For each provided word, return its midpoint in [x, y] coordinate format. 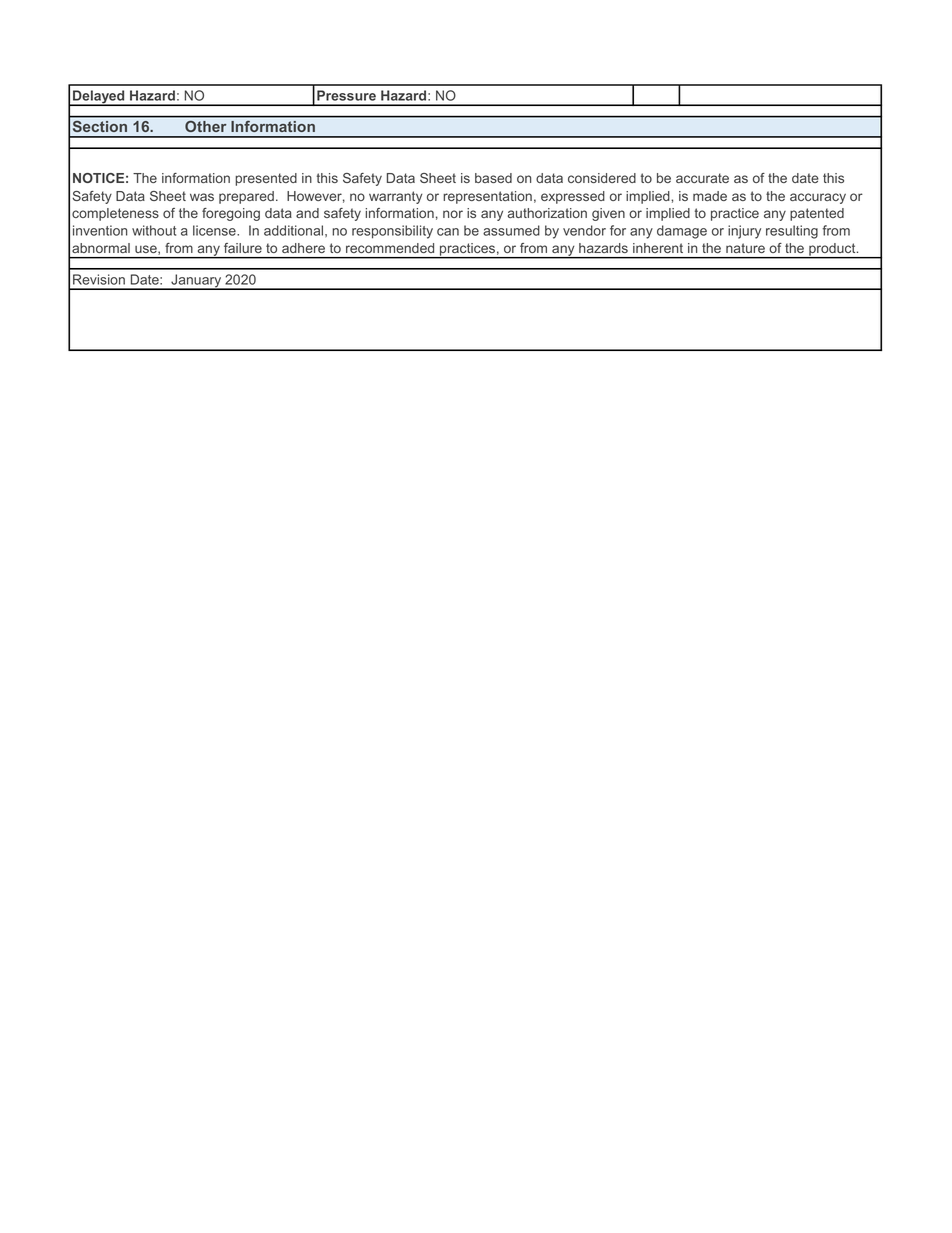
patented [817, 214]
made [710, 196]
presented [266, 179]
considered [602, 178]
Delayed [99, 98]
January [196, 282]
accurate [702, 178]
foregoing [231, 214]
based [493, 178]
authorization [547, 213]
